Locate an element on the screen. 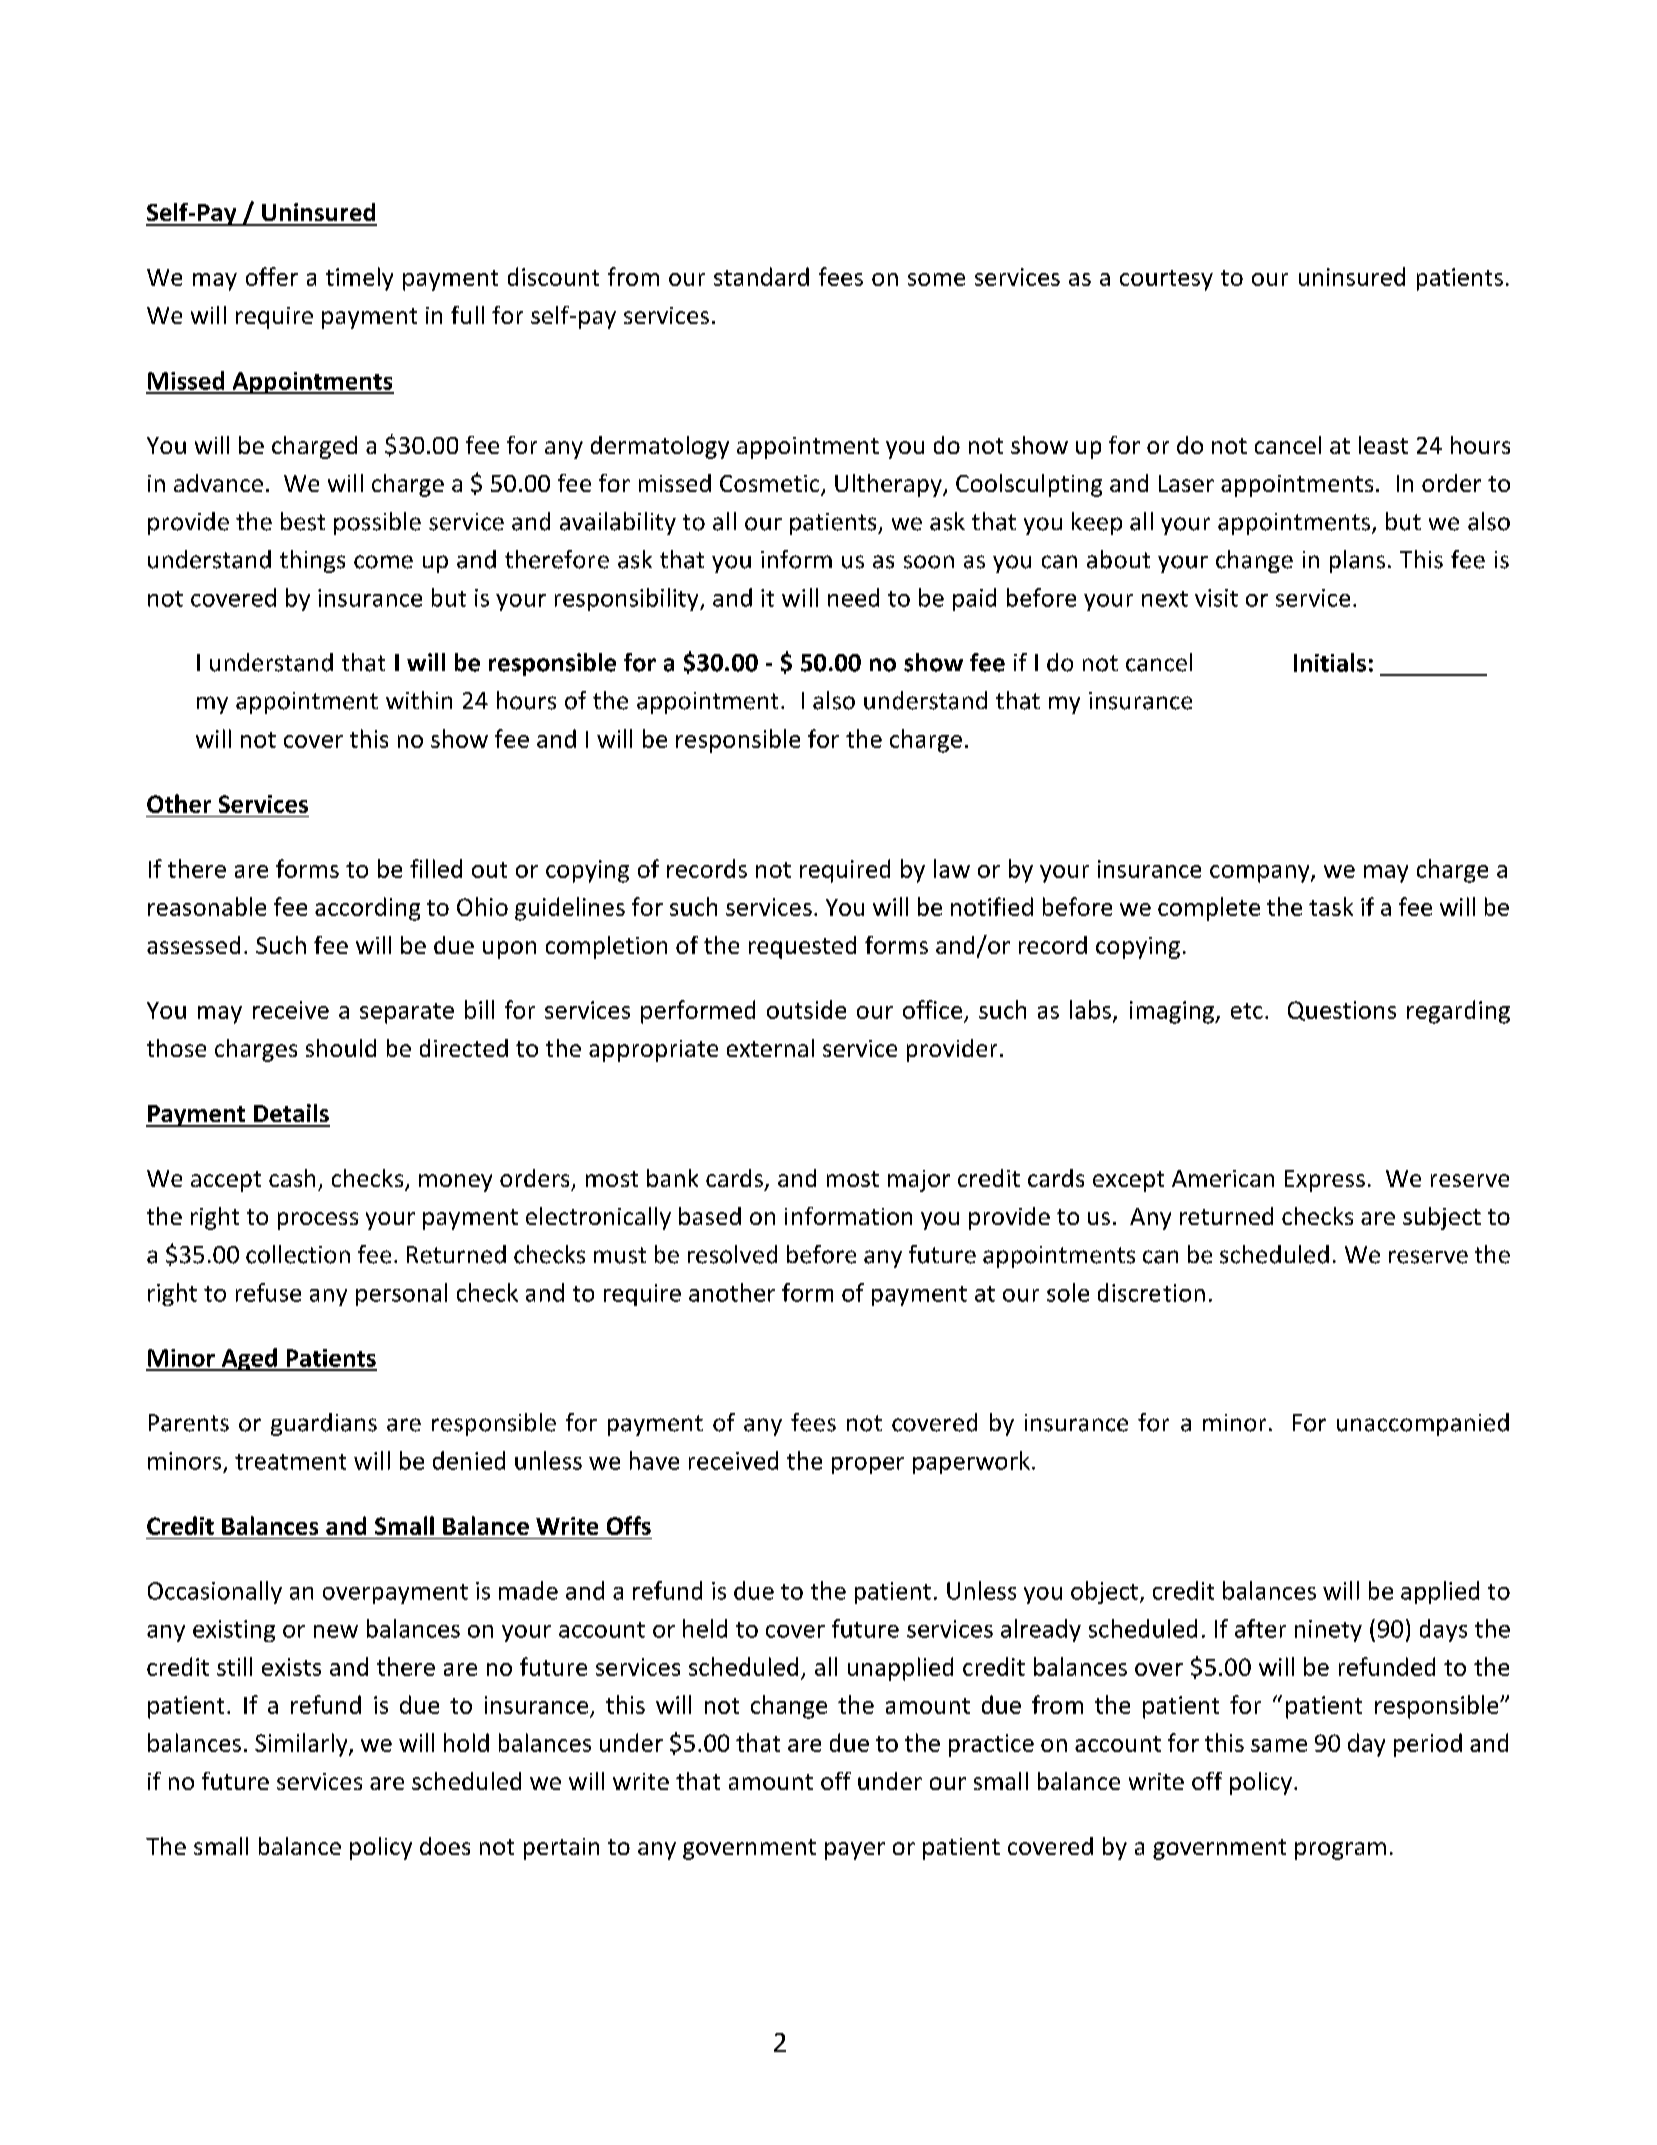 This screenshot has height=2145, width=1657. standard is located at coordinates (761, 276).
